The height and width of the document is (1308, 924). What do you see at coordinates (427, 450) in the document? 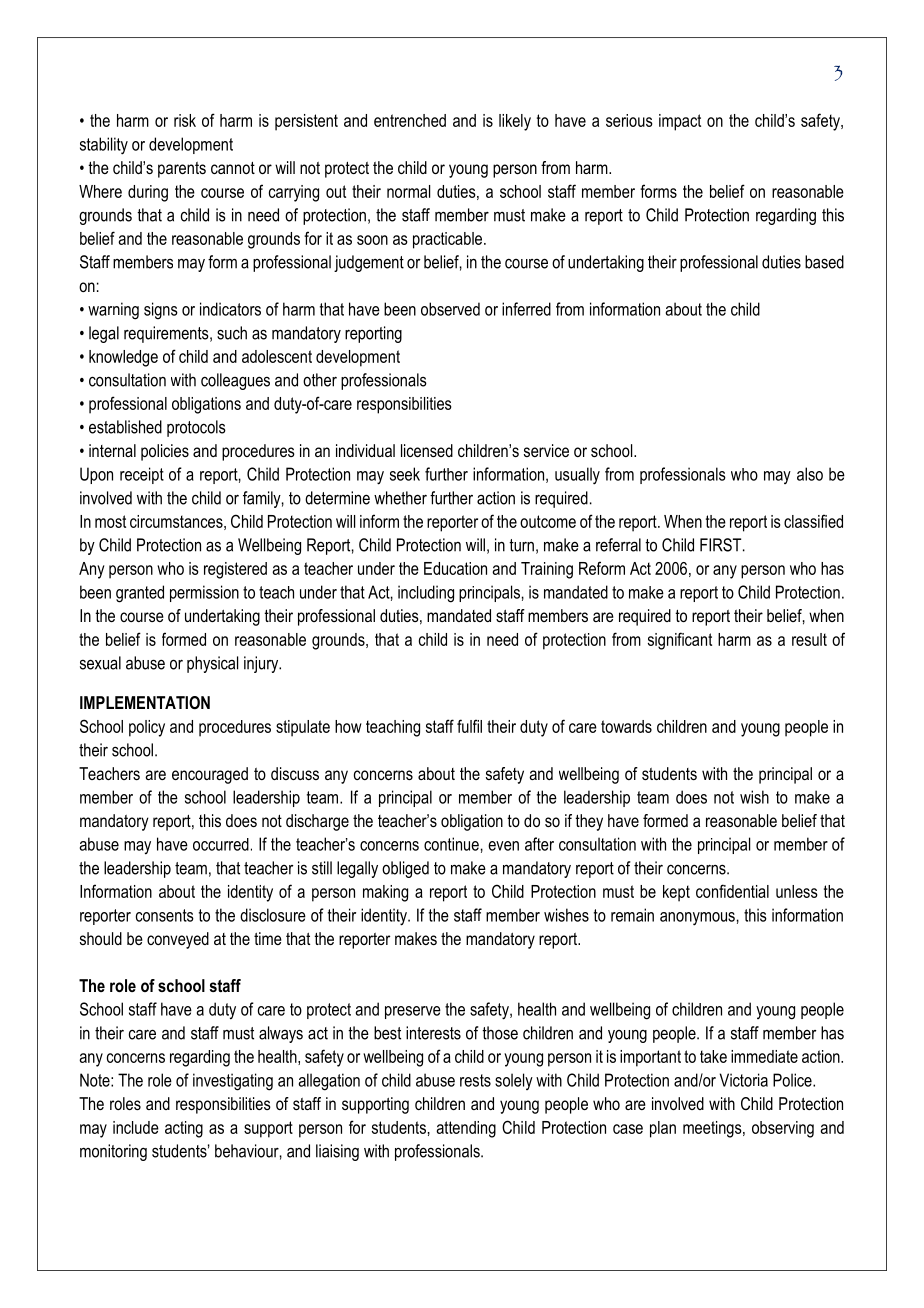
I see `licensed` at bounding box center [427, 450].
